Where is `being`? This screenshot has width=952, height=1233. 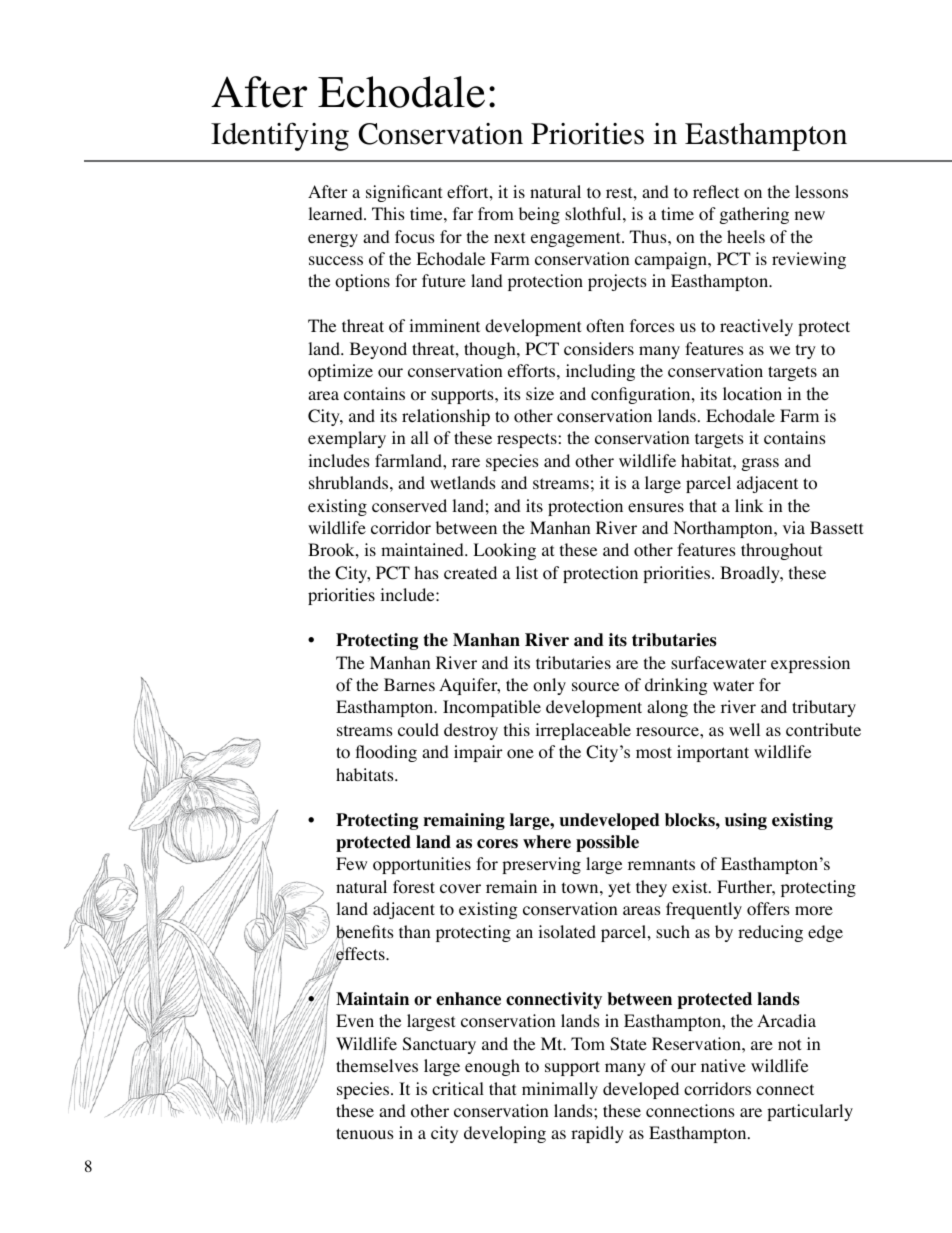
being is located at coordinates (539, 215).
